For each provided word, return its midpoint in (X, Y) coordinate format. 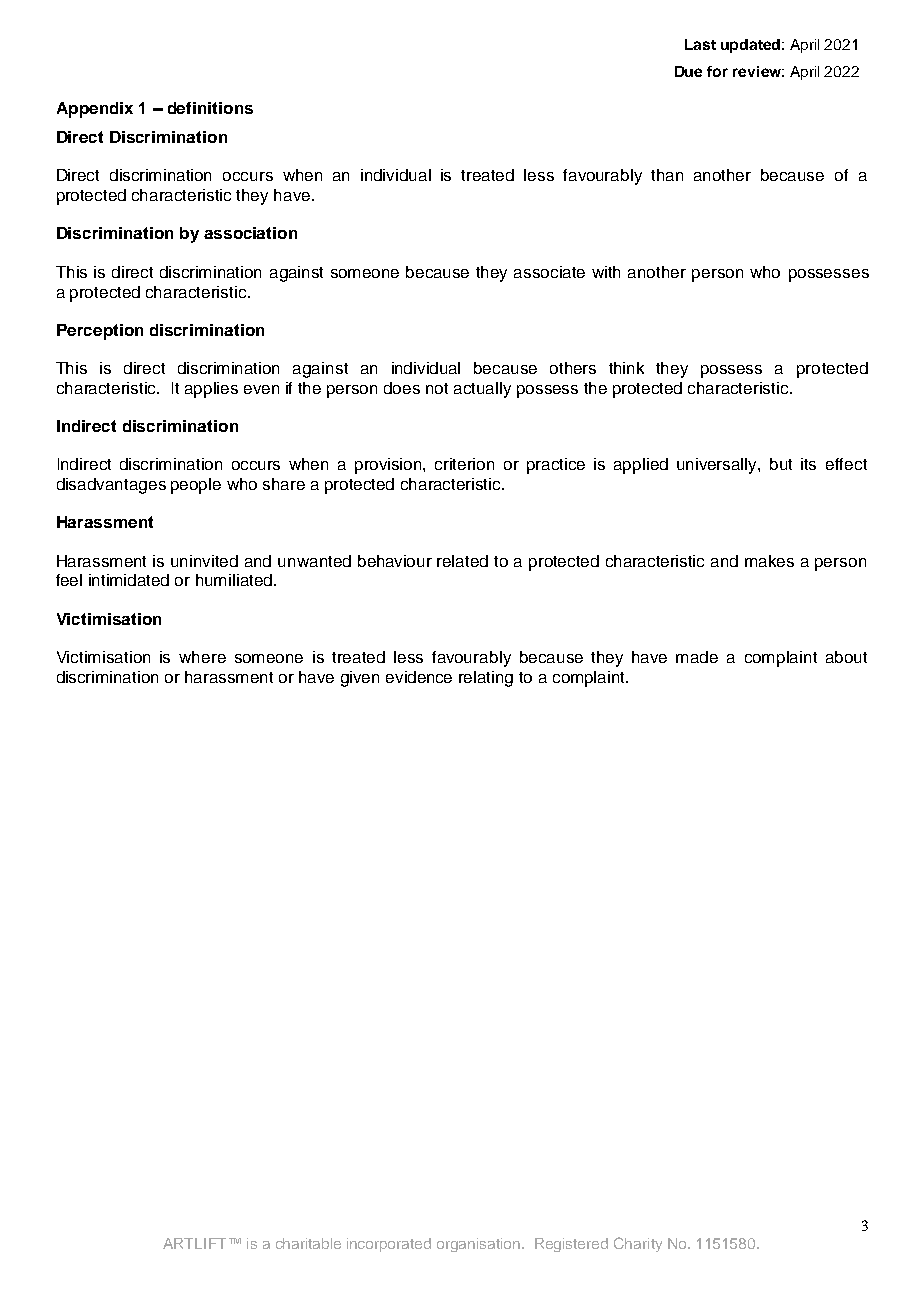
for (717, 71)
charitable (308, 1243)
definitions (210, 108)
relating (486, 679)
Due (688, 71)
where (202, 657)
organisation (480, 1245)
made (697, 657)
